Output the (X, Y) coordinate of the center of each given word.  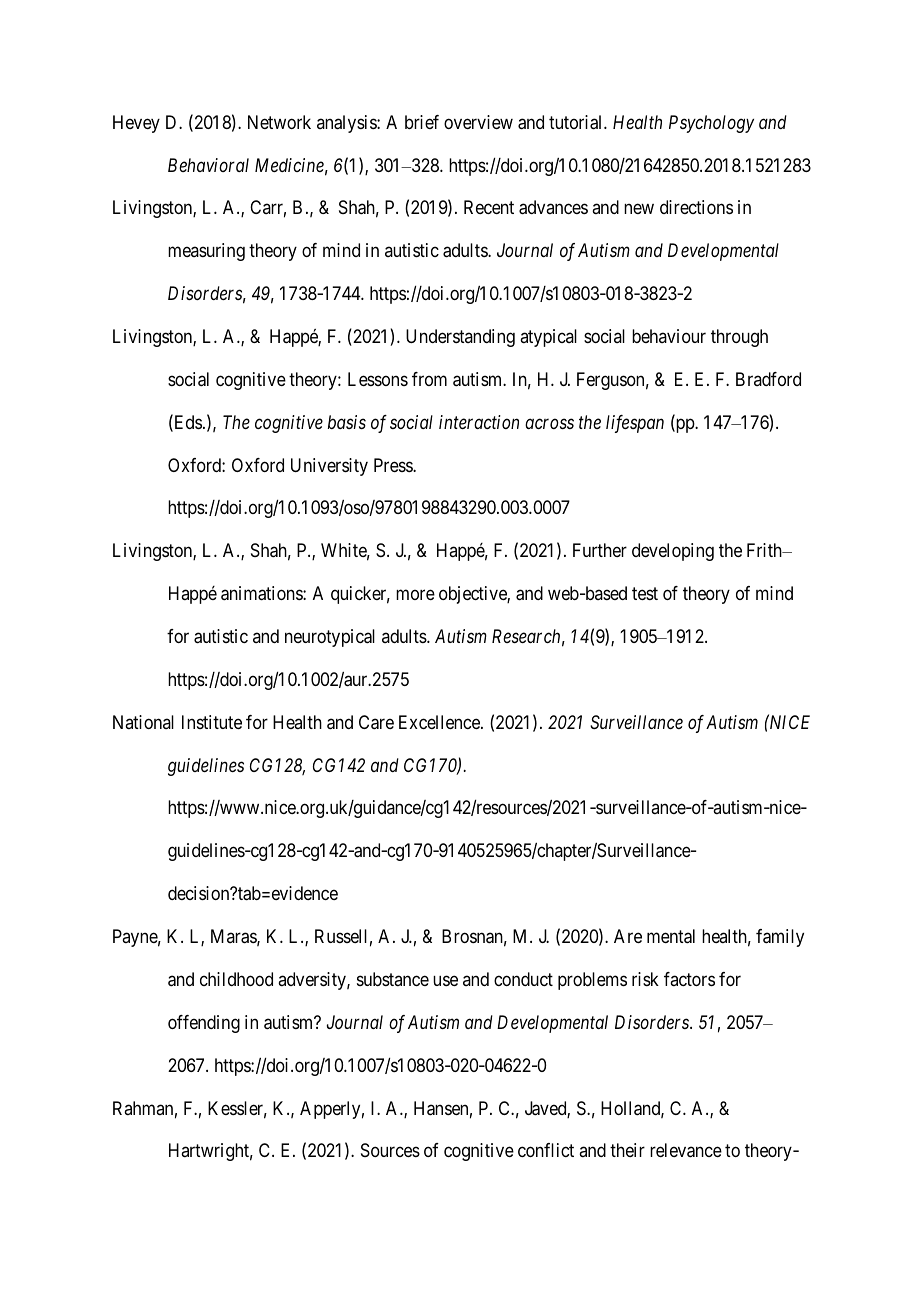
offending (204, 1024)
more (415, 595)
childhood (236, 979)
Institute (212, 722)
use (445, 980)
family (780, 938)
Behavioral (208, 165)
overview (478, 122)
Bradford (768, 379)
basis (347, 422)
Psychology (711, 124)
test (645, 593)
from (429, 379)
